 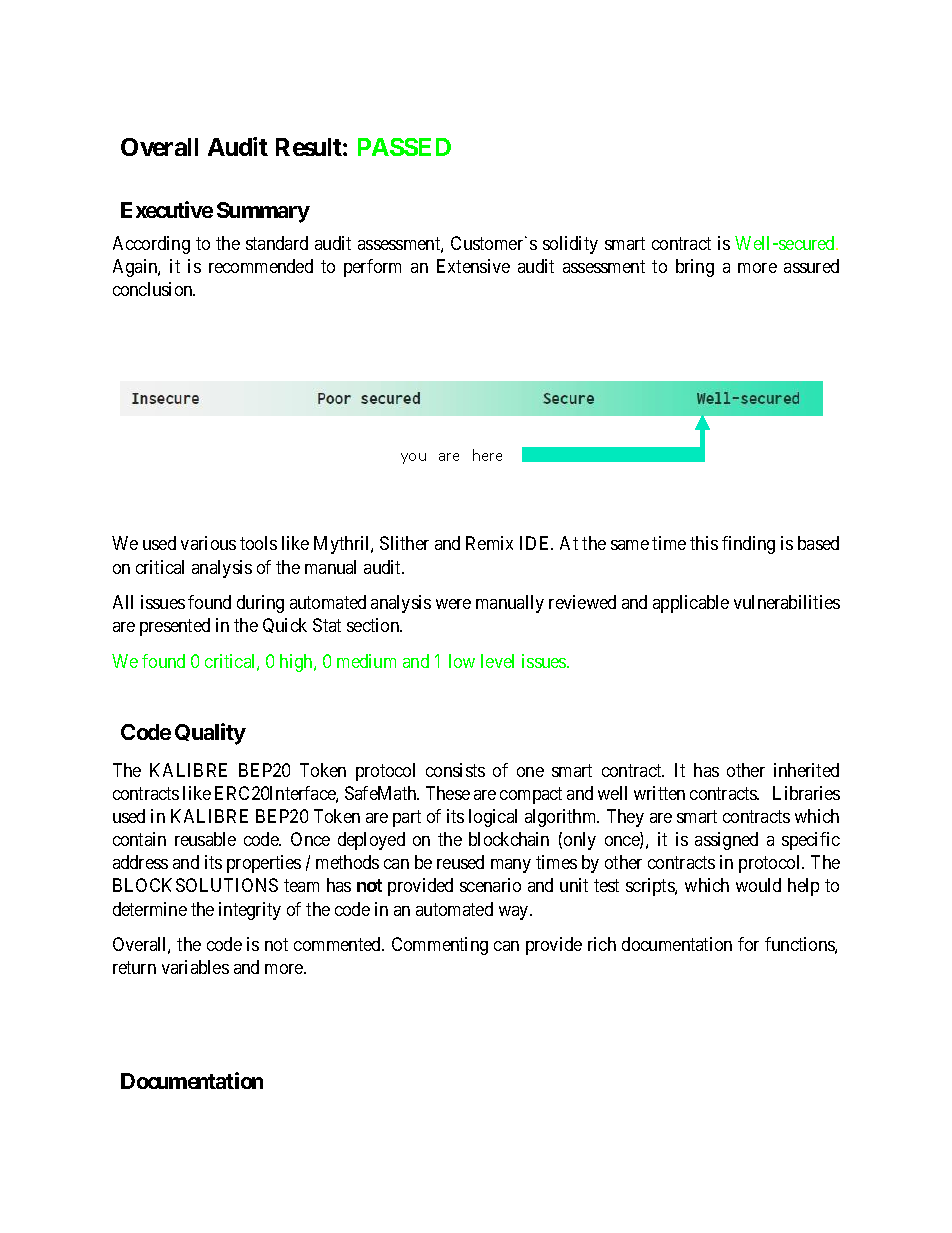 What do you see at coordinates (208, 543) in the screenshot?
I see `various` at bounding box center [208, 543].
